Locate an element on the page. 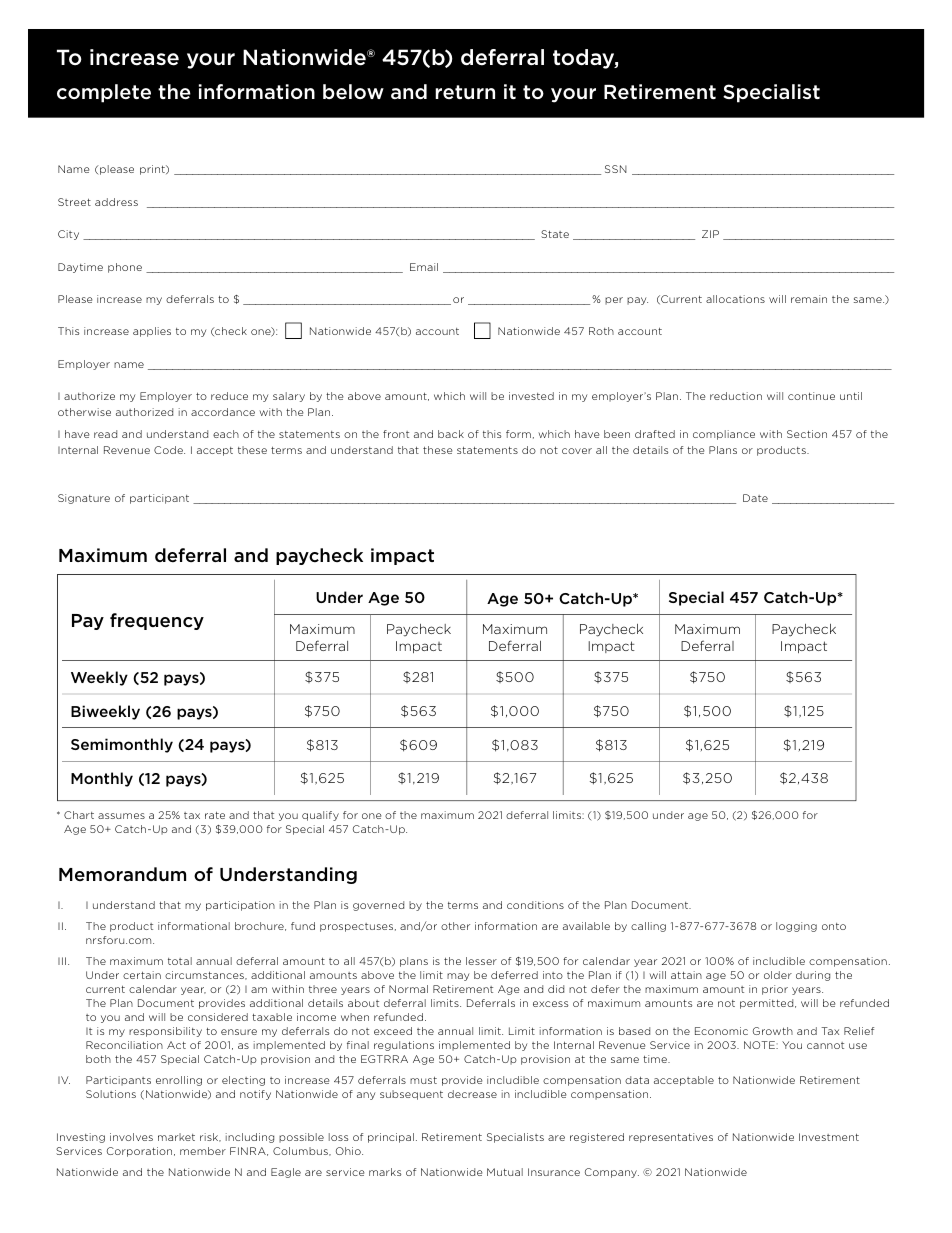  complete is located at coordinates (104, 93).
